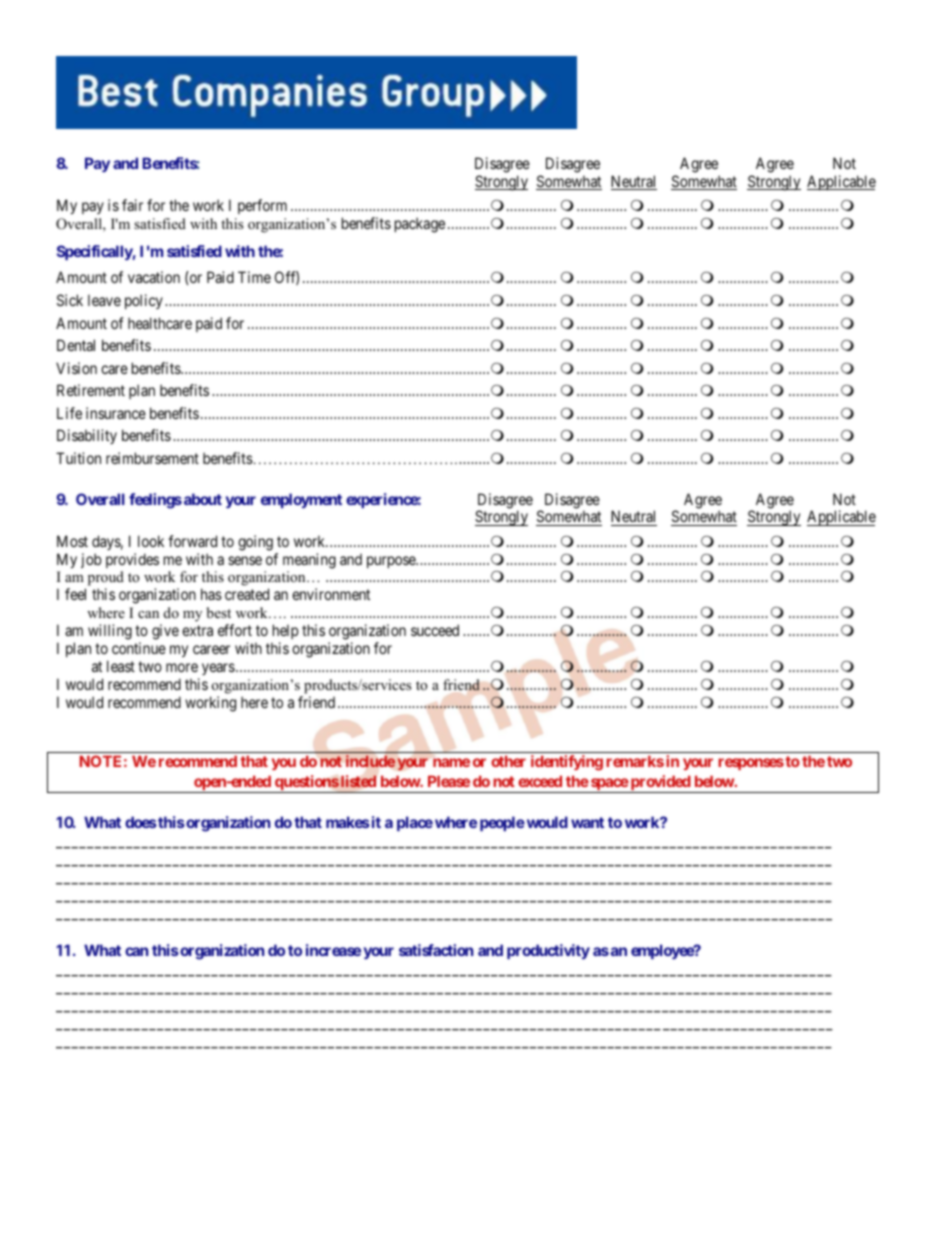 Image resolution: width=952 pixels, height=1233 pixels. What do you see at coordinates (121, 666) in the page?
I see `least` at bounding box center [121, 666].
